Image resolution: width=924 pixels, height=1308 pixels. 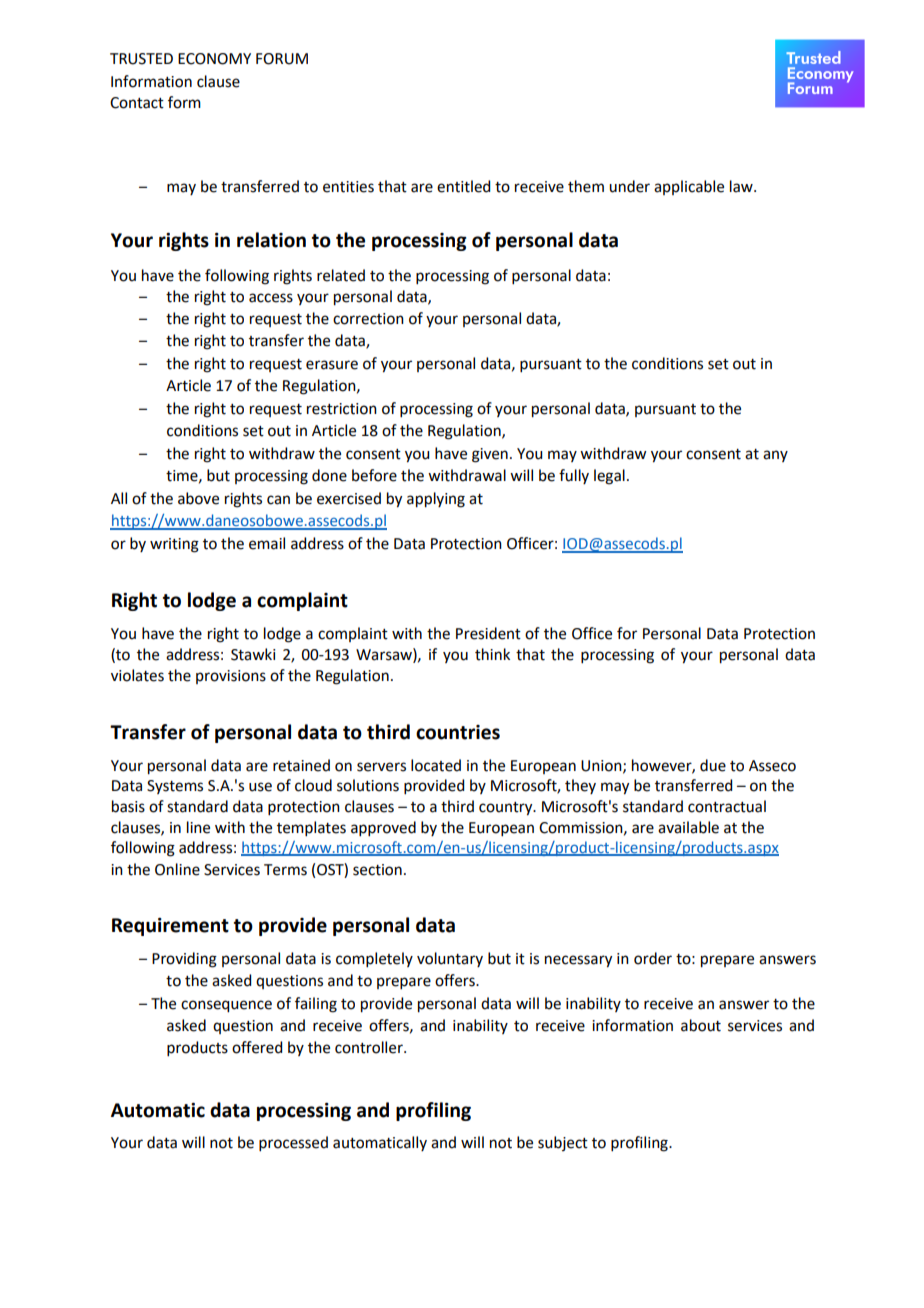 I want to click on any, so click(x=775, y=456).
